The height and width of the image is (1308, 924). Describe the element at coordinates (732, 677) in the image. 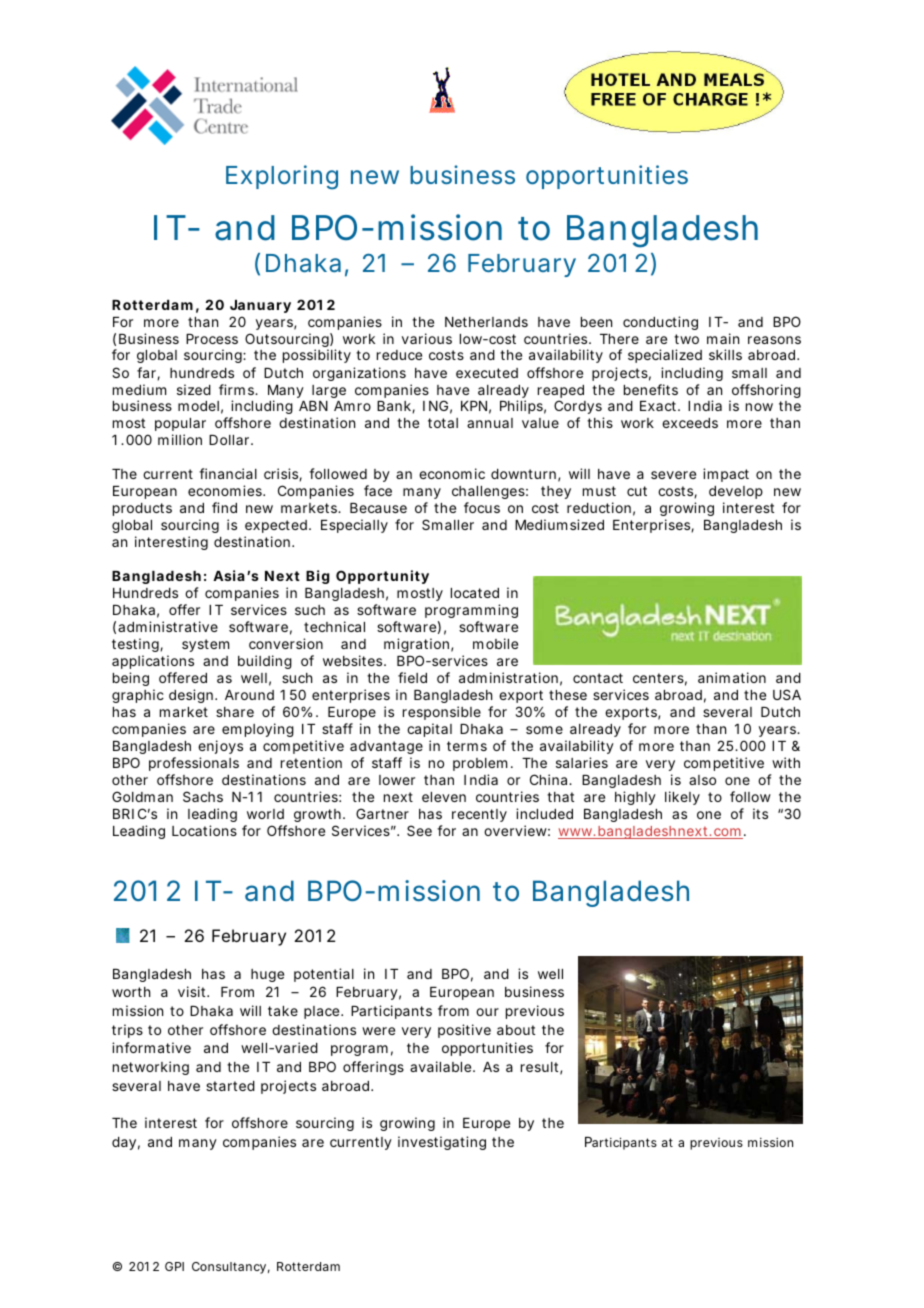

I see `animation` at that location.
